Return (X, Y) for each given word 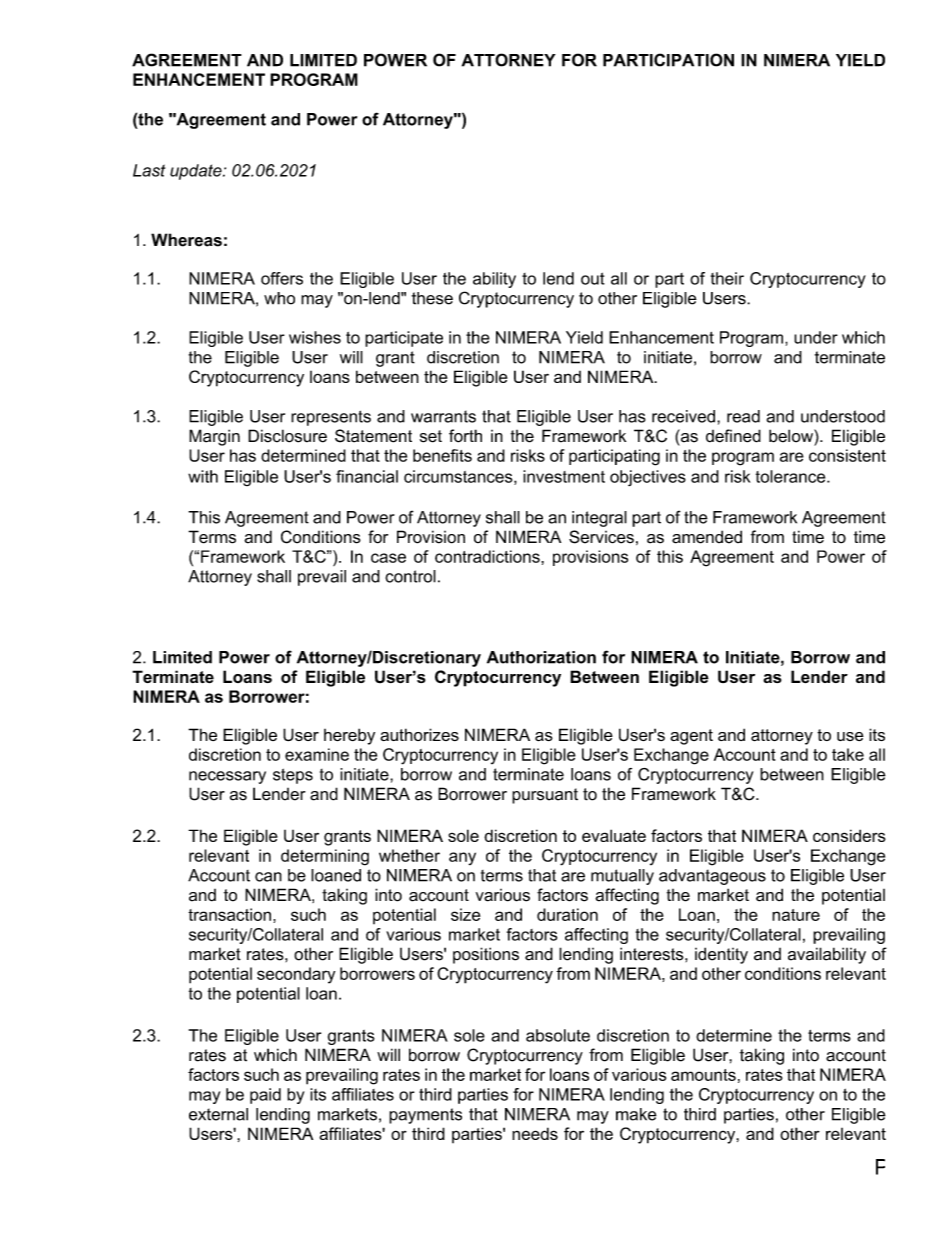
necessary (227, 777)
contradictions (488, 556)
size (465, 914)
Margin (214, 437)
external (218, 1114)
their (727, 278)
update (197, 172)
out (593, 278)
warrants (443, 416)
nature (796, 915)
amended (707, 537)
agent (691, 737)
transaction (229, 914)
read (743, 416)
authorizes (419, 734)
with (203, 476)
